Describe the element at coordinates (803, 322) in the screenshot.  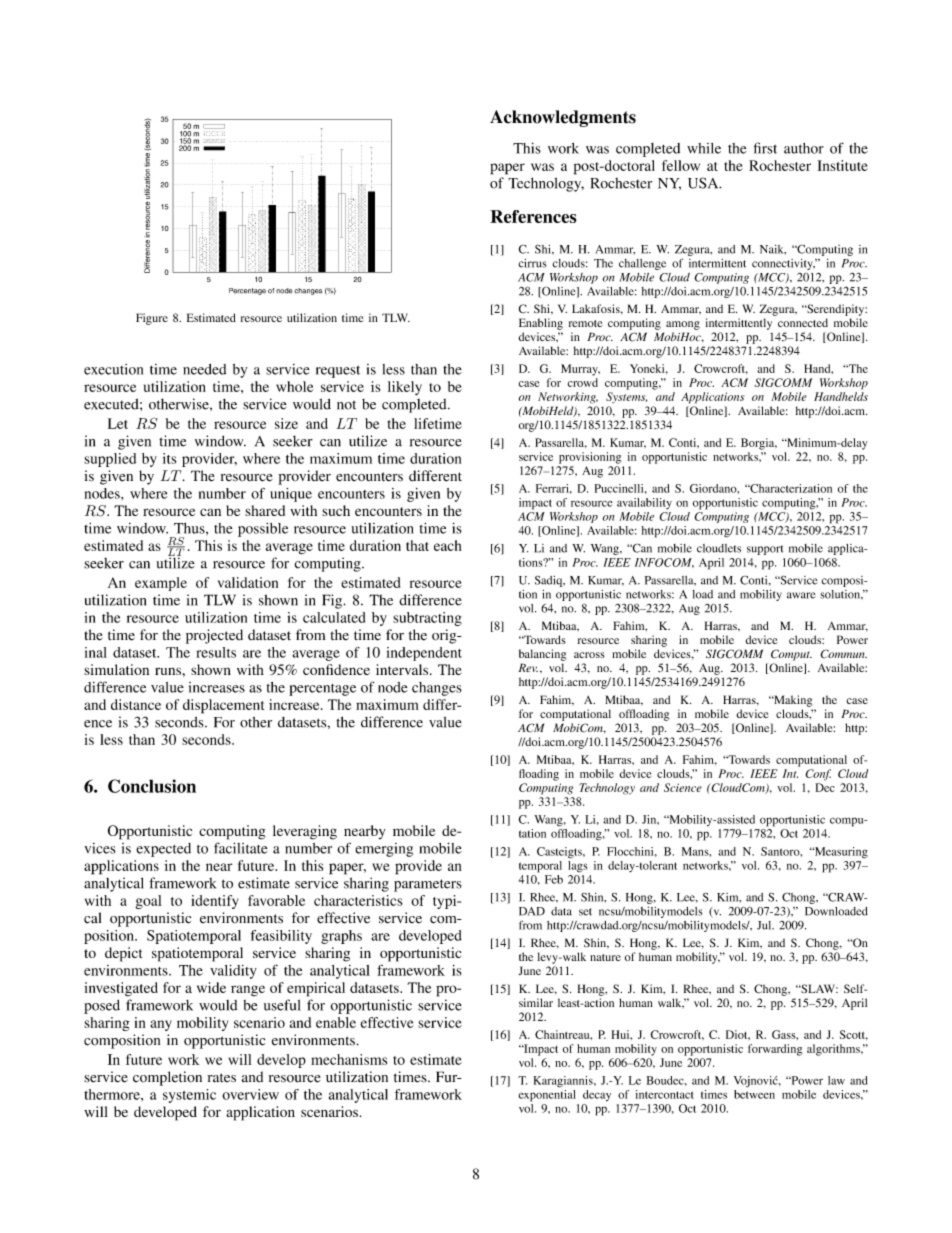
I see `connected` at that location.
